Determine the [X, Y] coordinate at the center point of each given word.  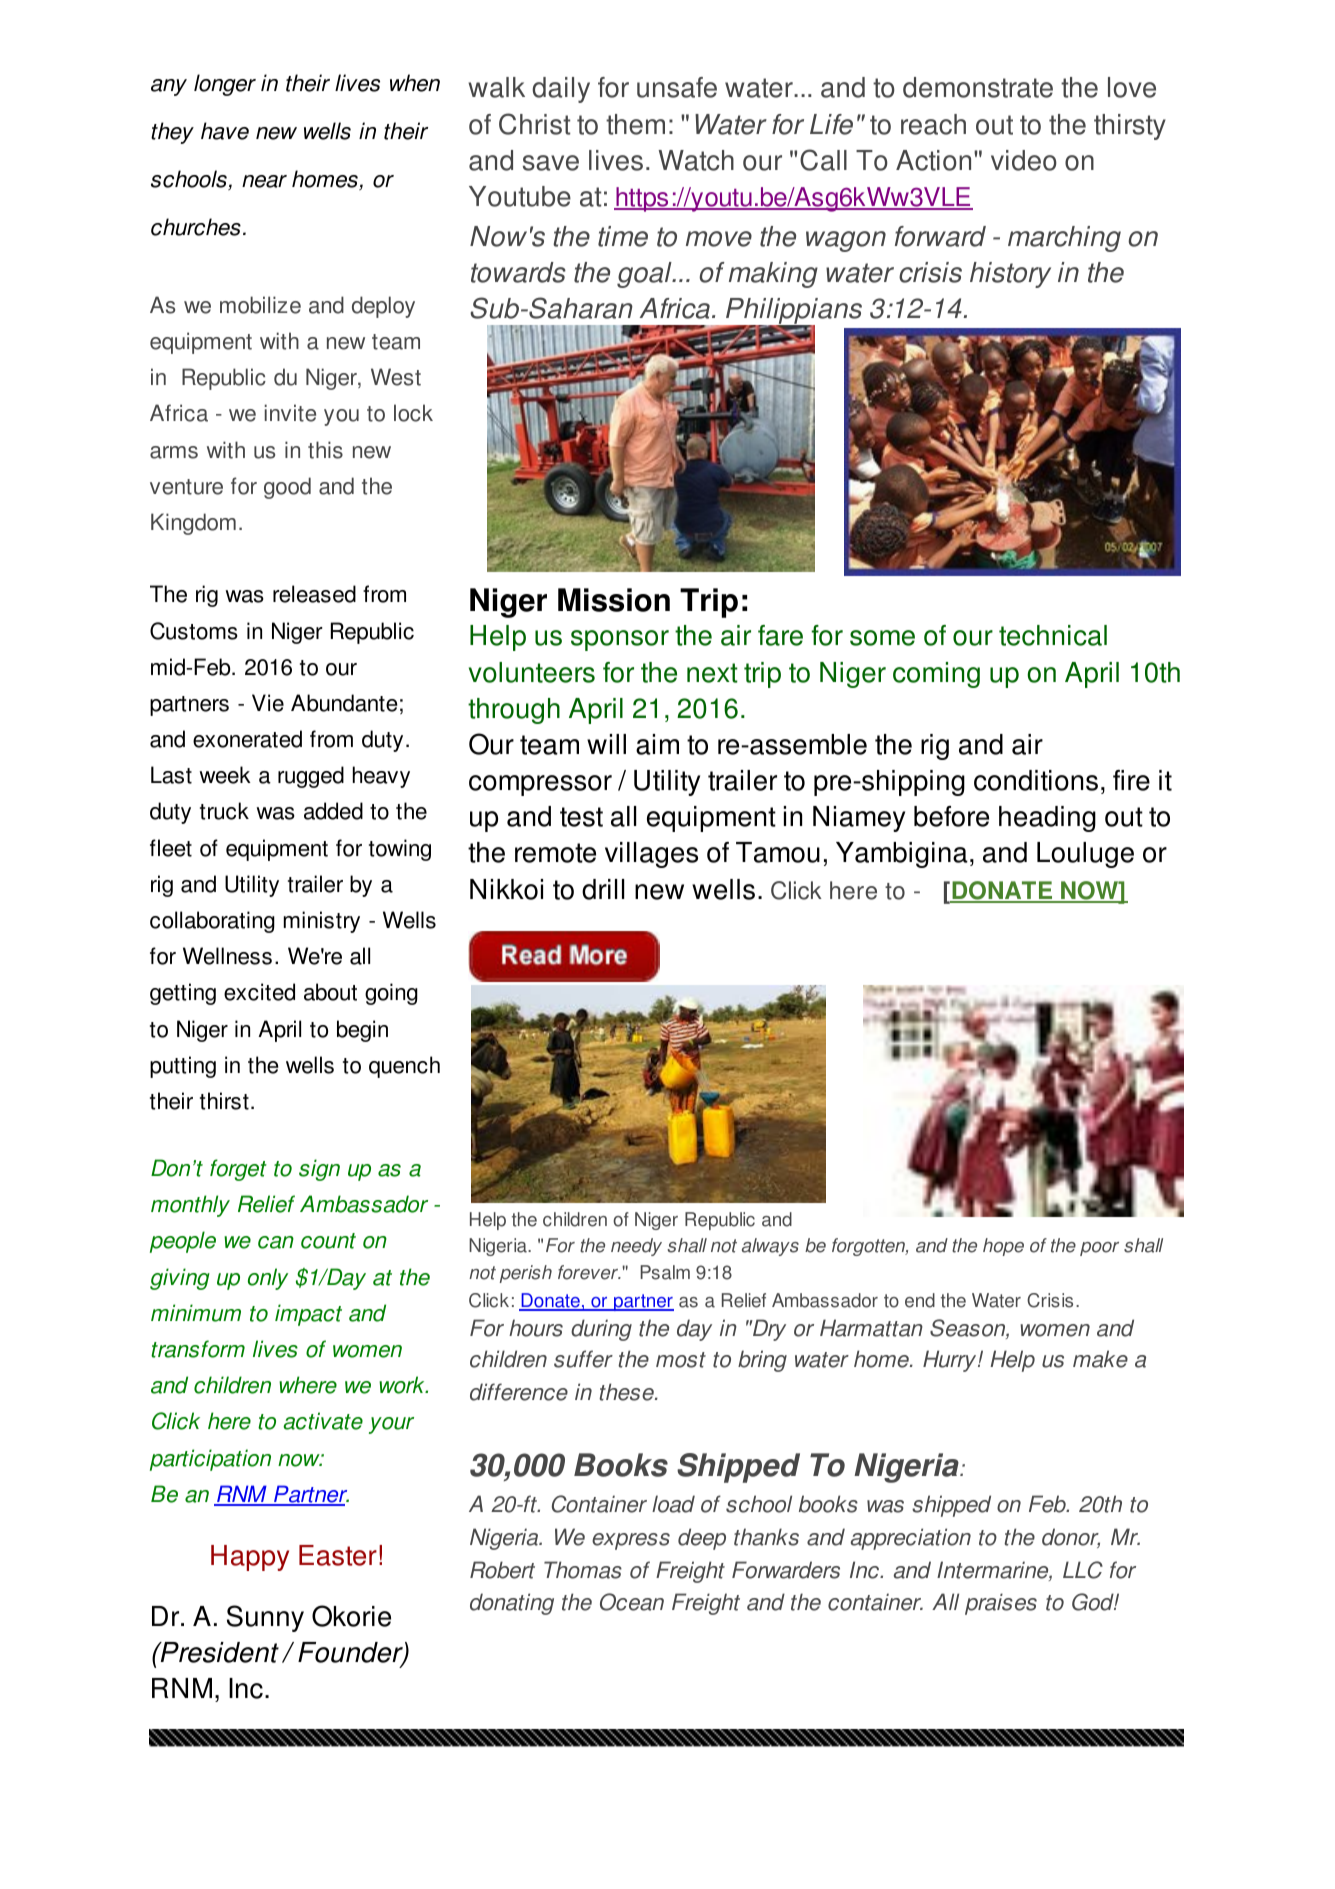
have [225, 131]
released [314, 594]
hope [1003, 1247]
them [635, 124]
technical [1053, 635]
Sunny [265, 1618]
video [1024, 160]
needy [636, 1247]
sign [319, 1170]
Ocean [632, 1602]
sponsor [620, 640]
